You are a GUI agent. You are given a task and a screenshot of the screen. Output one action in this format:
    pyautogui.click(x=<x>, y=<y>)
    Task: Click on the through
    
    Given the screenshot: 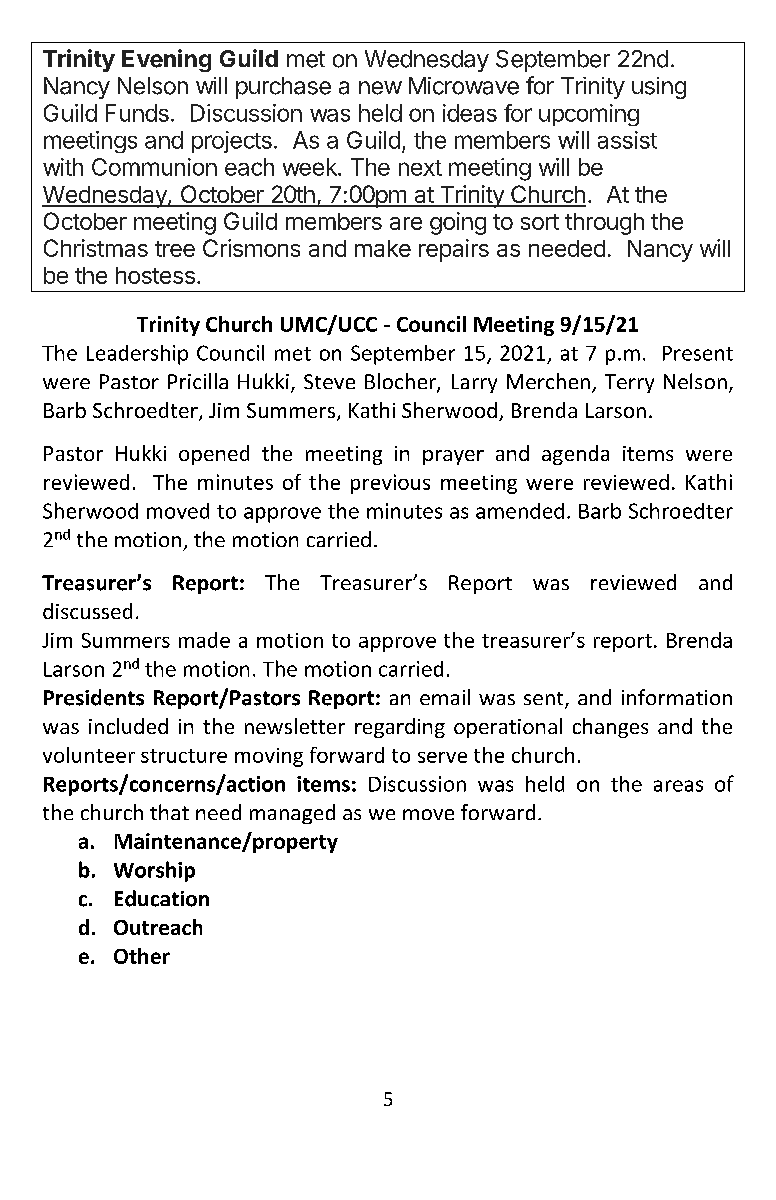 What is the action you would take?
    pyautogui.click(x=604, y=224)
